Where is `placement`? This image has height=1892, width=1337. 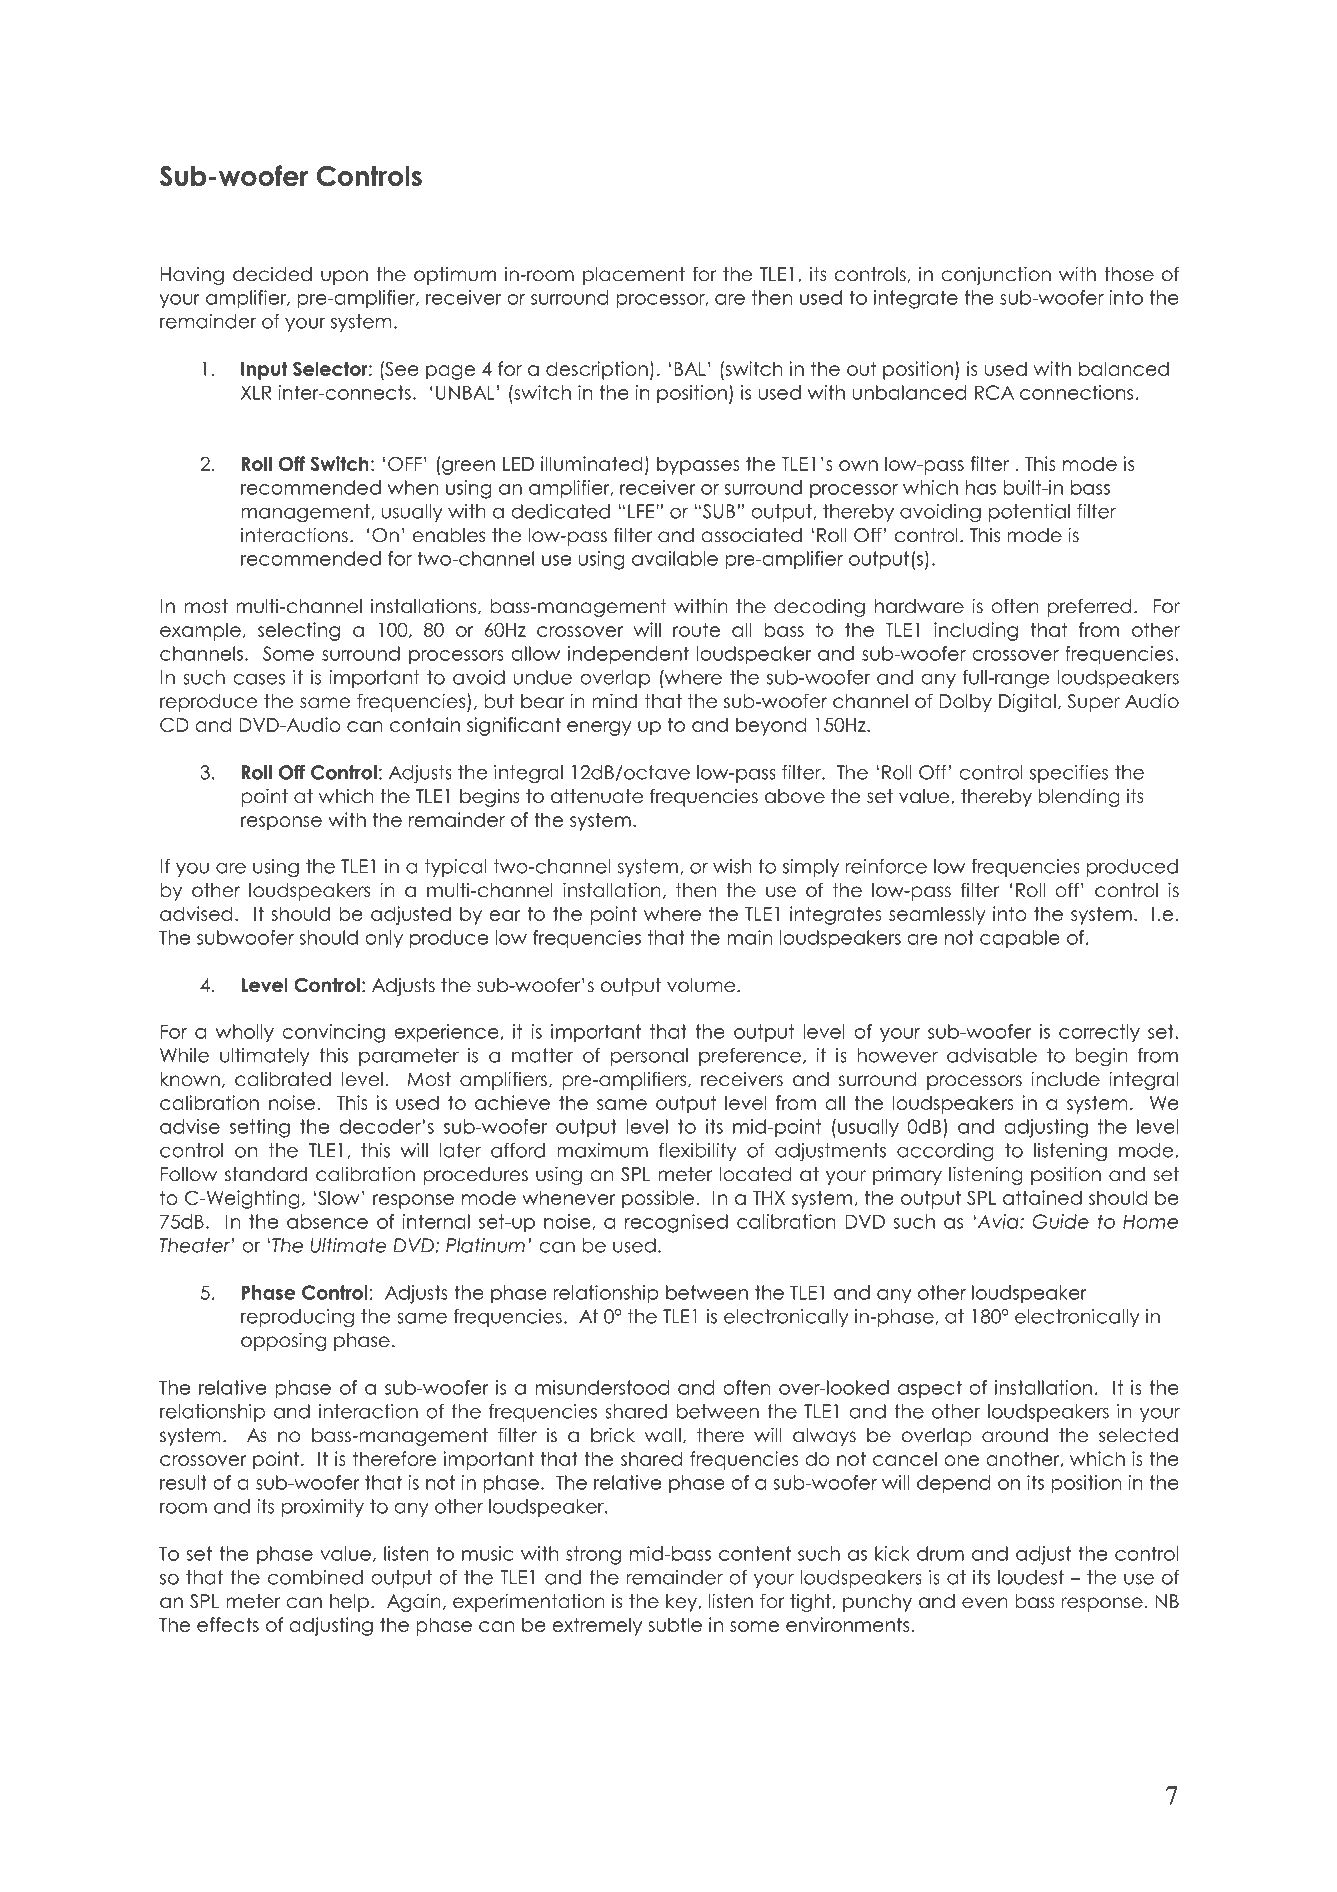 placement is located at coordinates (634, 276).
